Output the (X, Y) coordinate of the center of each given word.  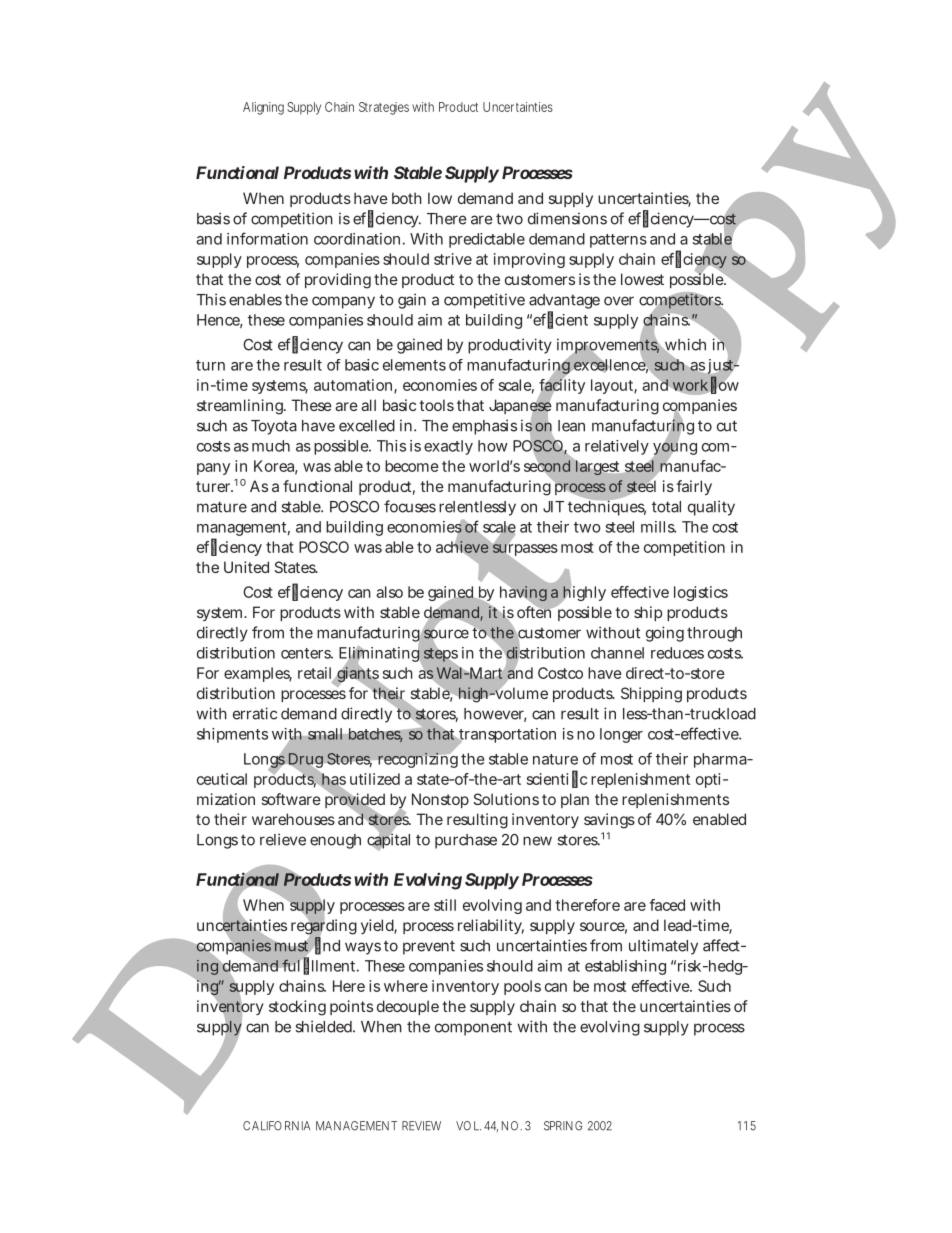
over (619, 301)
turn (210, 365)
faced (667, 905)
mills (658, 527)
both (407, 198)
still (445, 905)
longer (621, 735)
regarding (324, 927)
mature (222, 507)
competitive (484, 301)
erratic (255, 713)
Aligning (263, 108)
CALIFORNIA (276, 1126)
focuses (410, 506)
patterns (618, 241)
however (495, 715)
